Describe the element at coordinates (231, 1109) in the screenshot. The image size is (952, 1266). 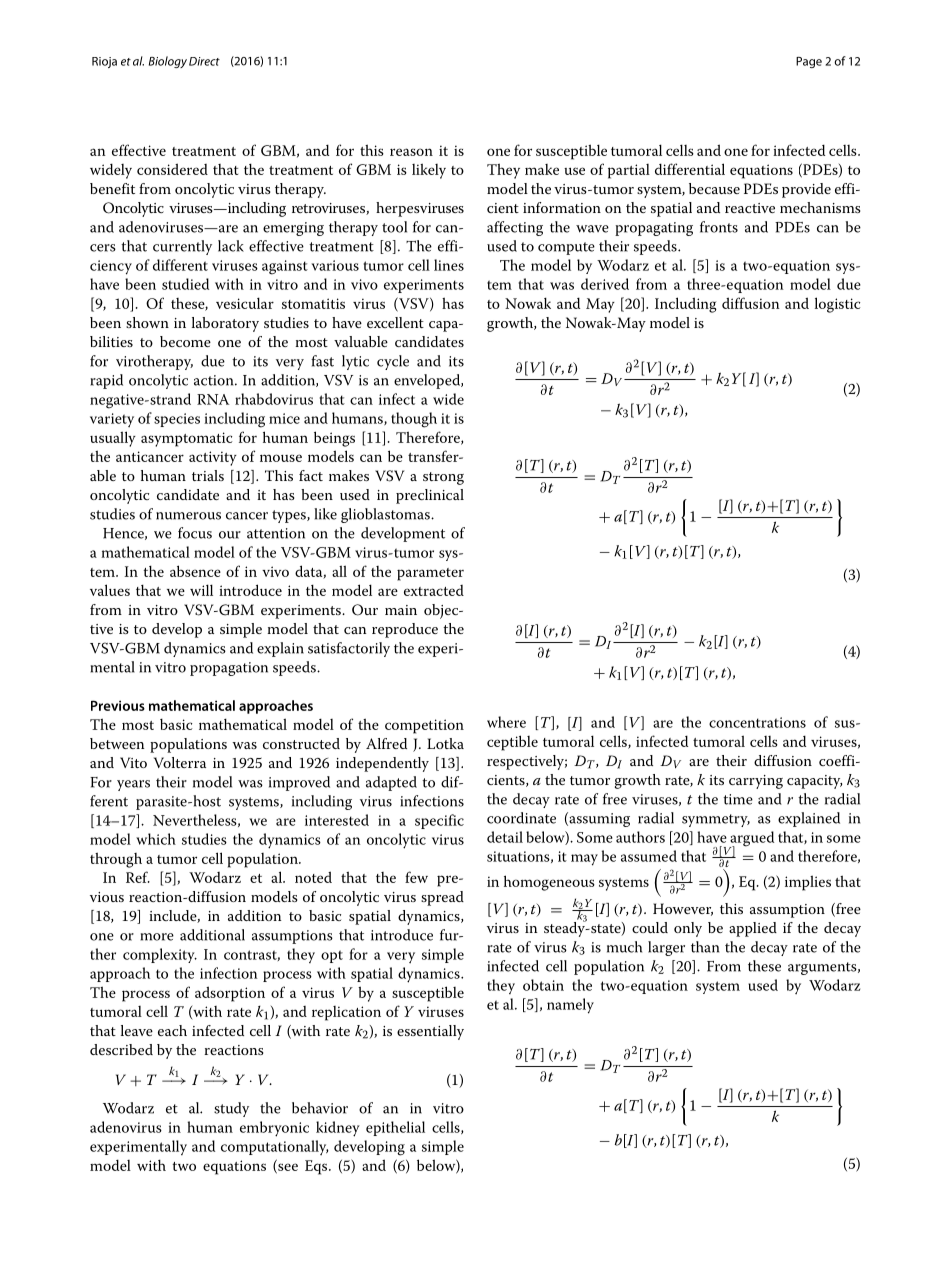
I see `study` at that location.
